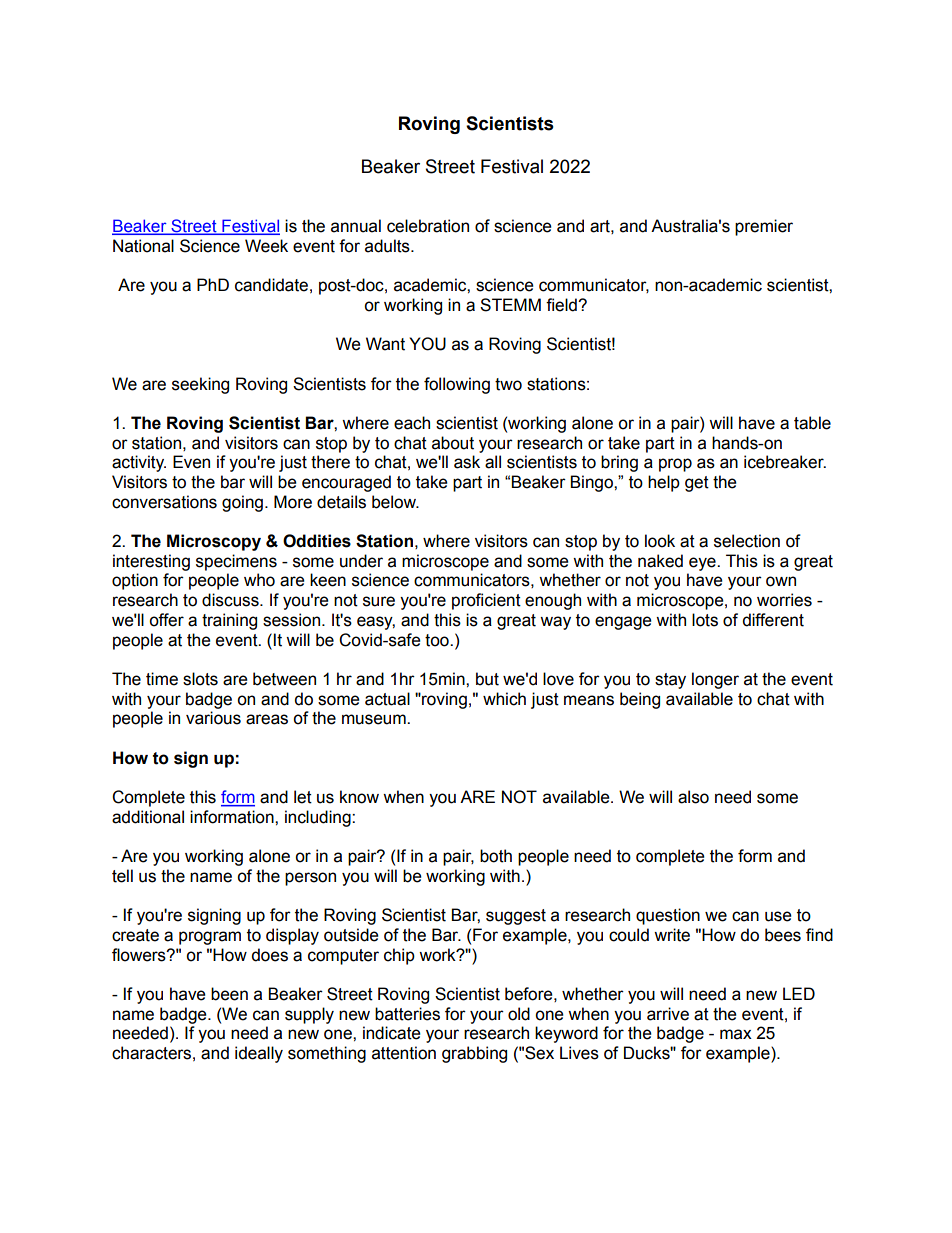  What do you see at coordinates (474, 1054) in the document?
I see `grabbing` at bounding box center [474, 1054].
